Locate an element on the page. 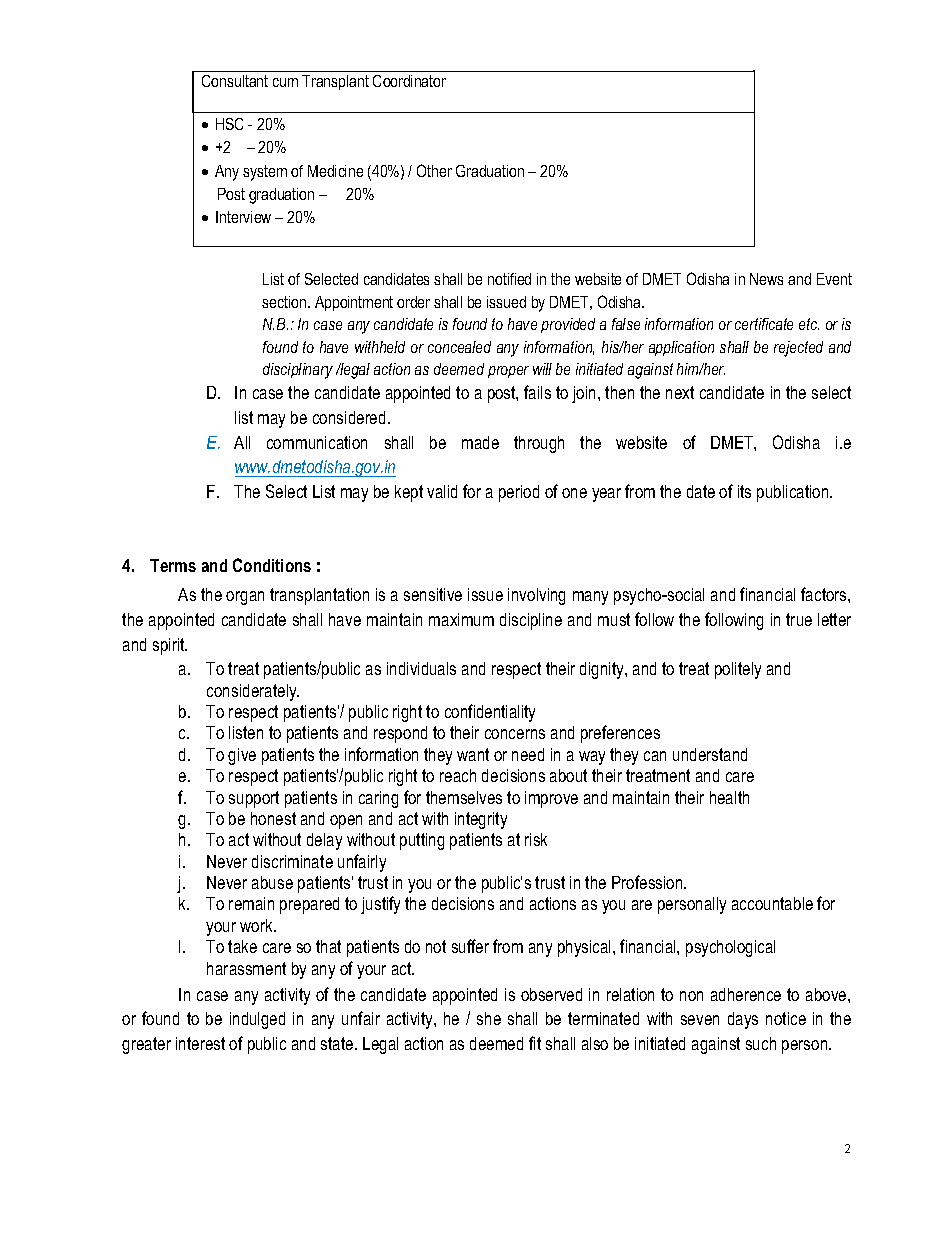  HSC is located at coordinates (229, 124).
